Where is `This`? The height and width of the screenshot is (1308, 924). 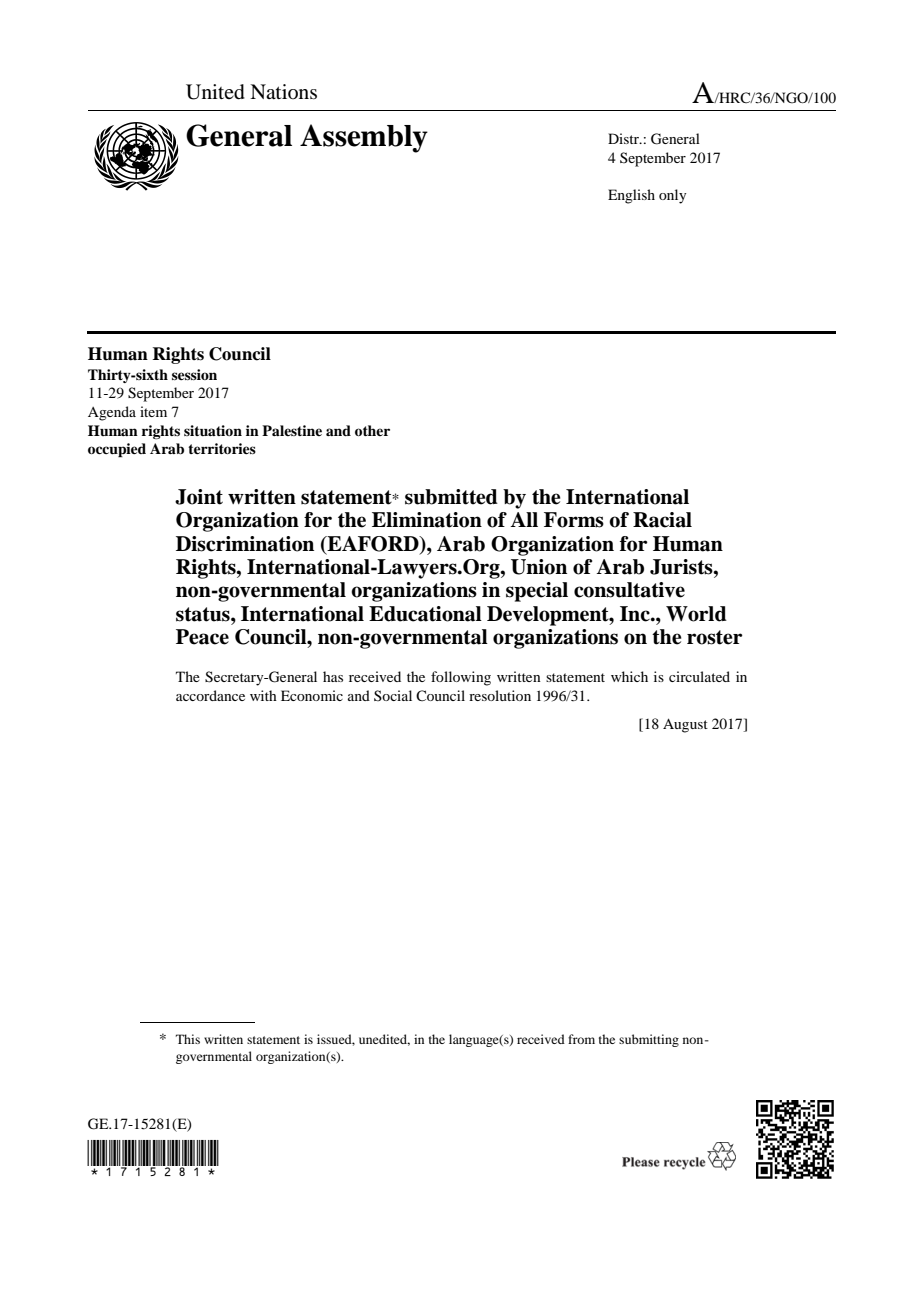
This is located at coordinates (188, 1039).
